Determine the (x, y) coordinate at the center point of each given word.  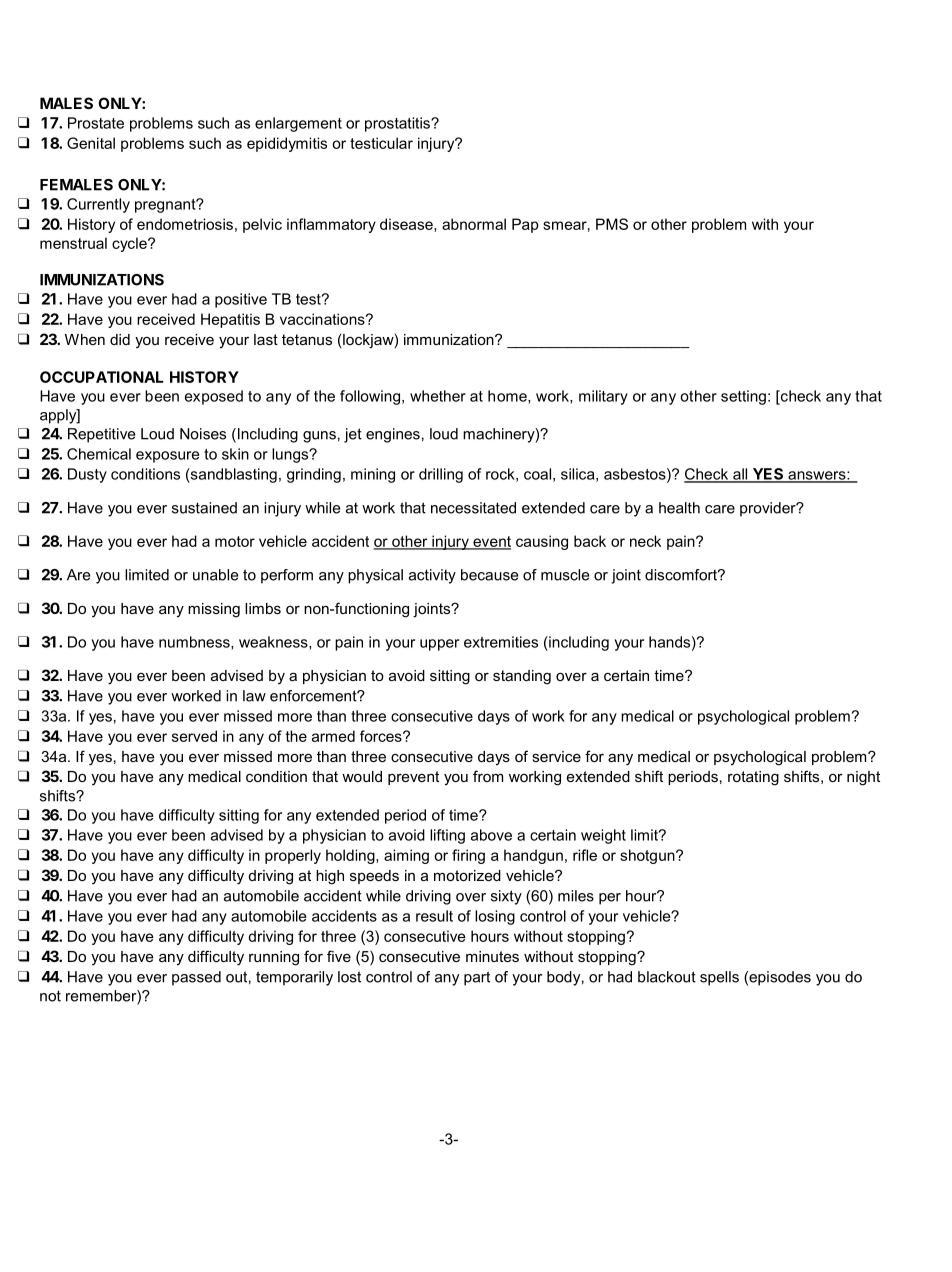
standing (522, 677)
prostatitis (398, 124)
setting (743, 397)
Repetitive (101, 435)
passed (196, 978)
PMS (612, 224)
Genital (91, 143)
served (194, 736)
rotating (753, 778)
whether (438, 396)
